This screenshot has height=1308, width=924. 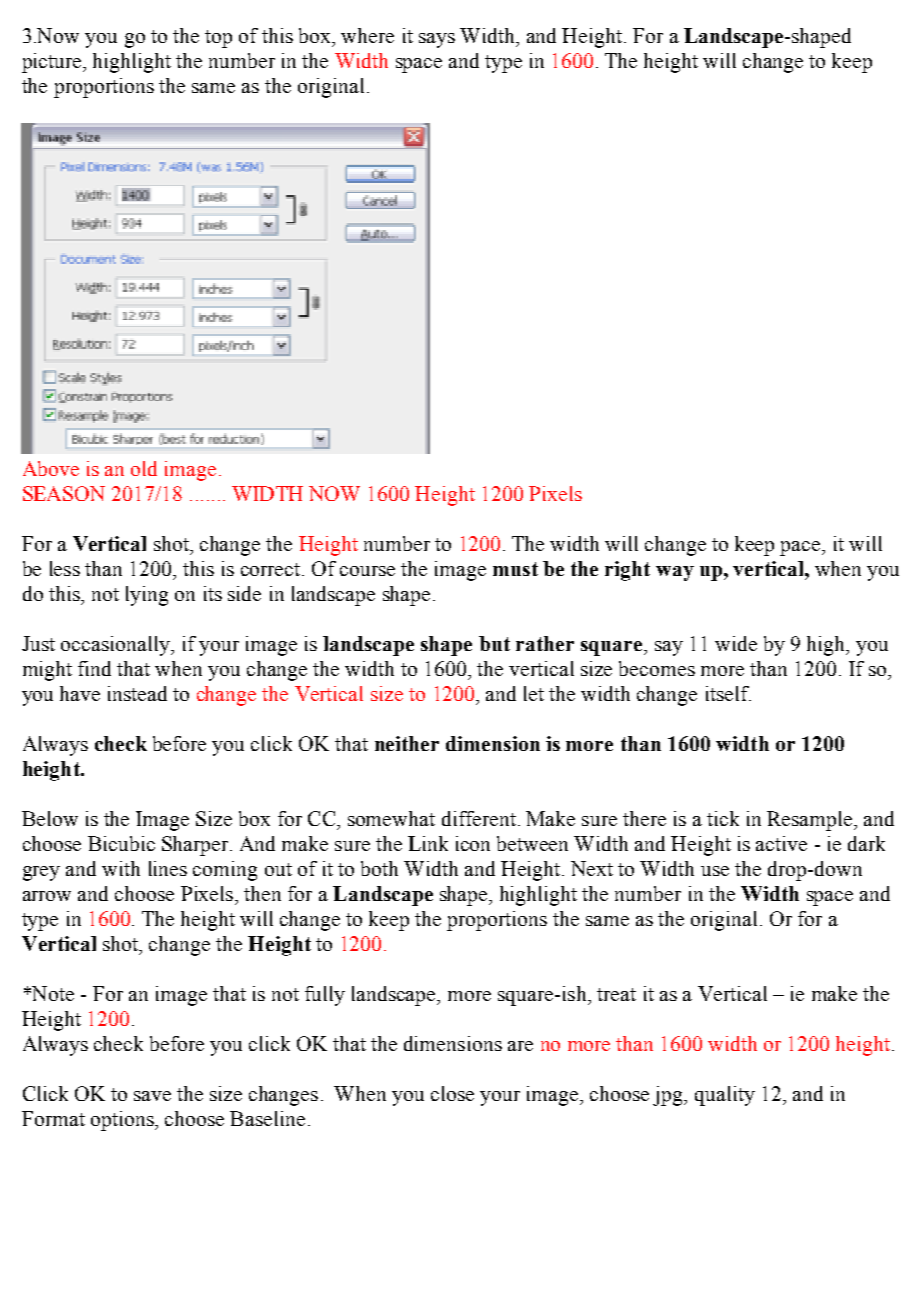 I want to click on Bicubic, so click(x=121, y=843).
